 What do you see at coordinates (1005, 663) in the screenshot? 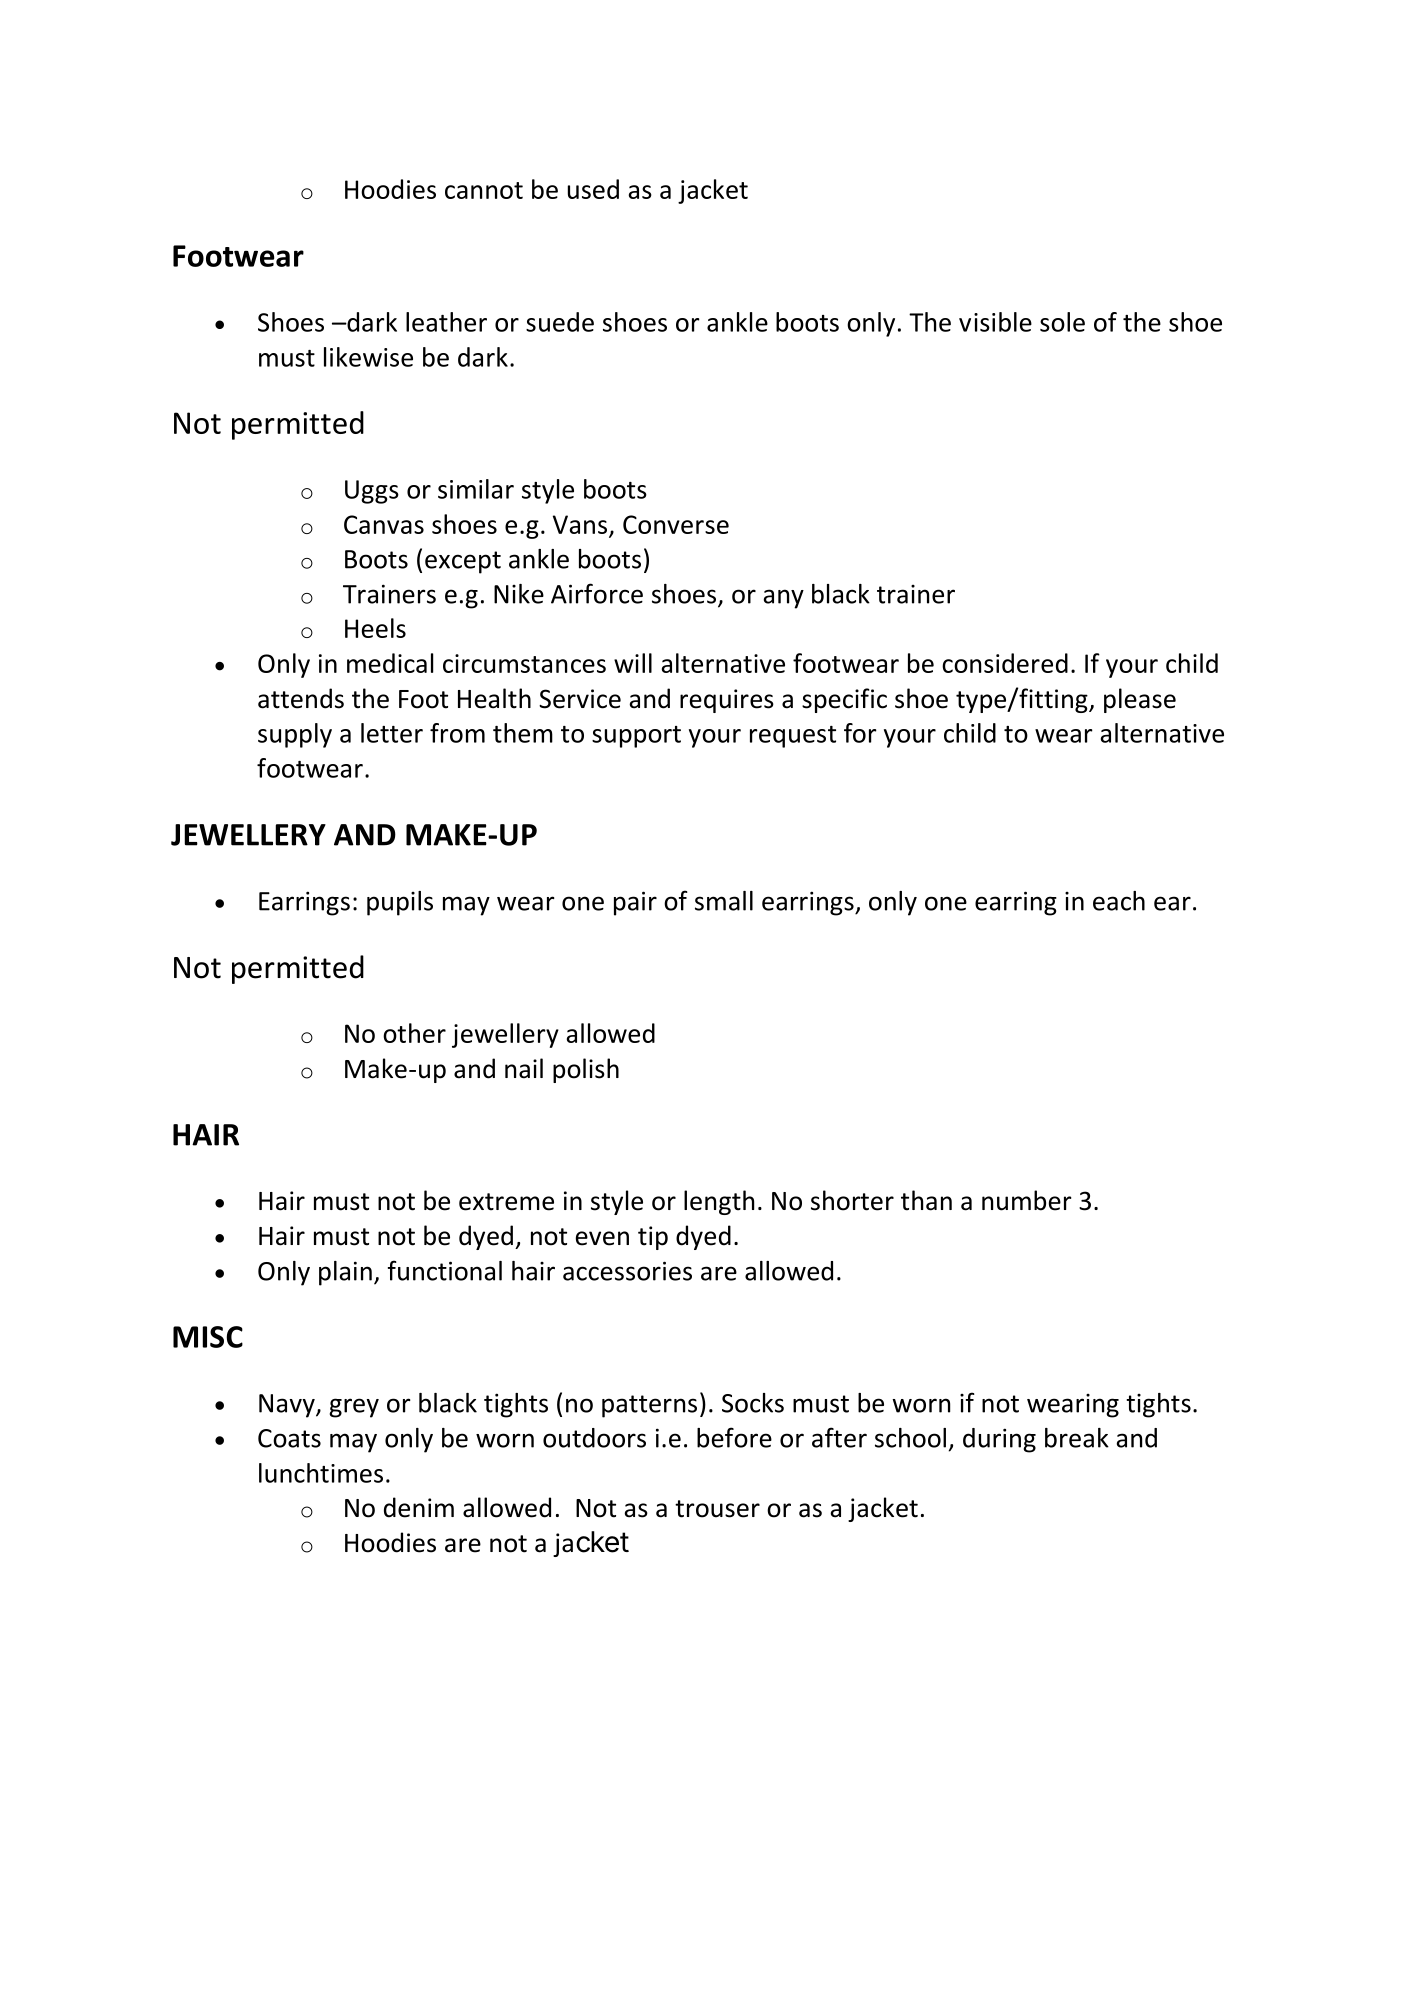
I see `considered` at bounding box center [1005, 663].
